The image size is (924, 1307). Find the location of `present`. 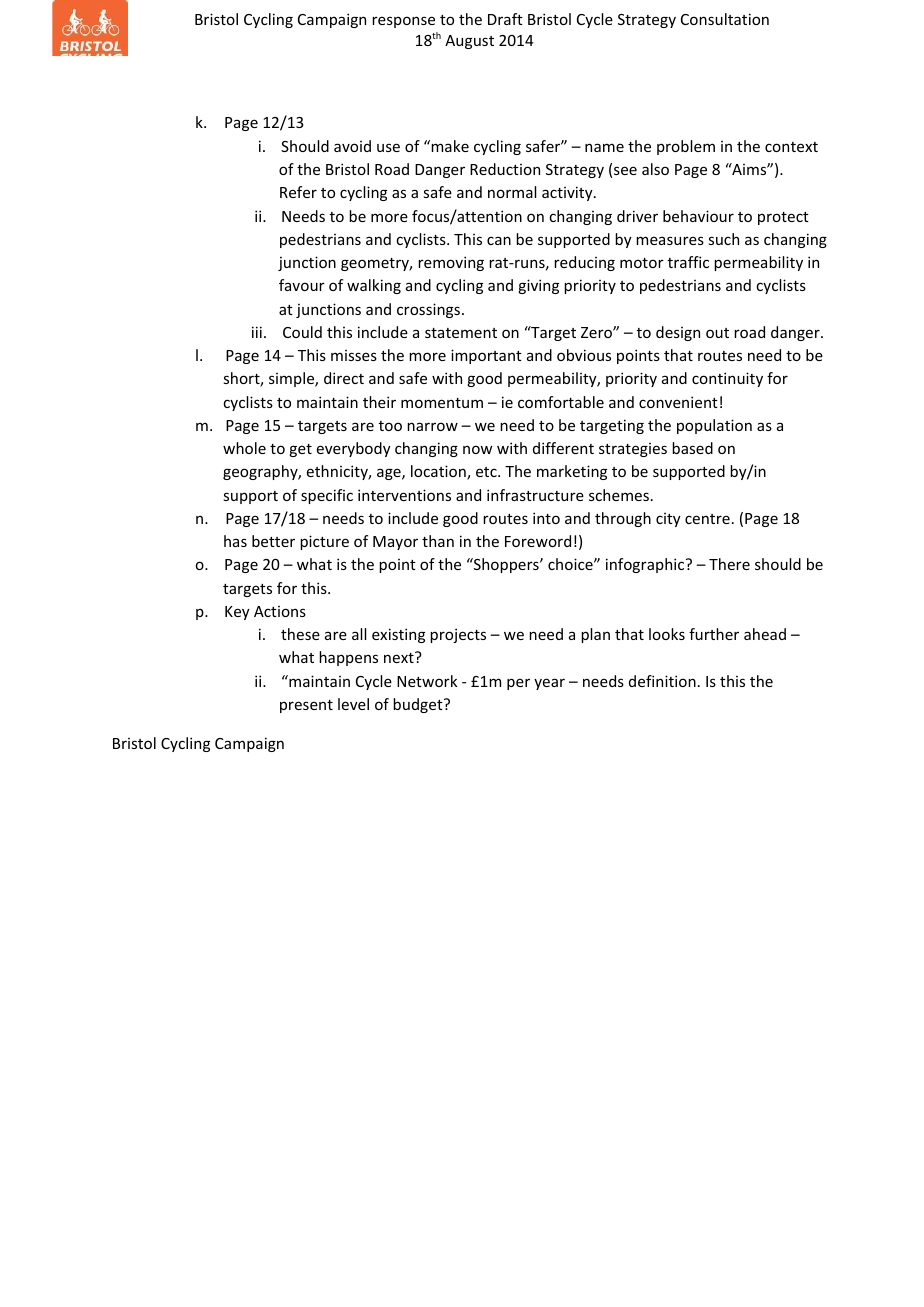

present is located at coordinates (306, 706).
